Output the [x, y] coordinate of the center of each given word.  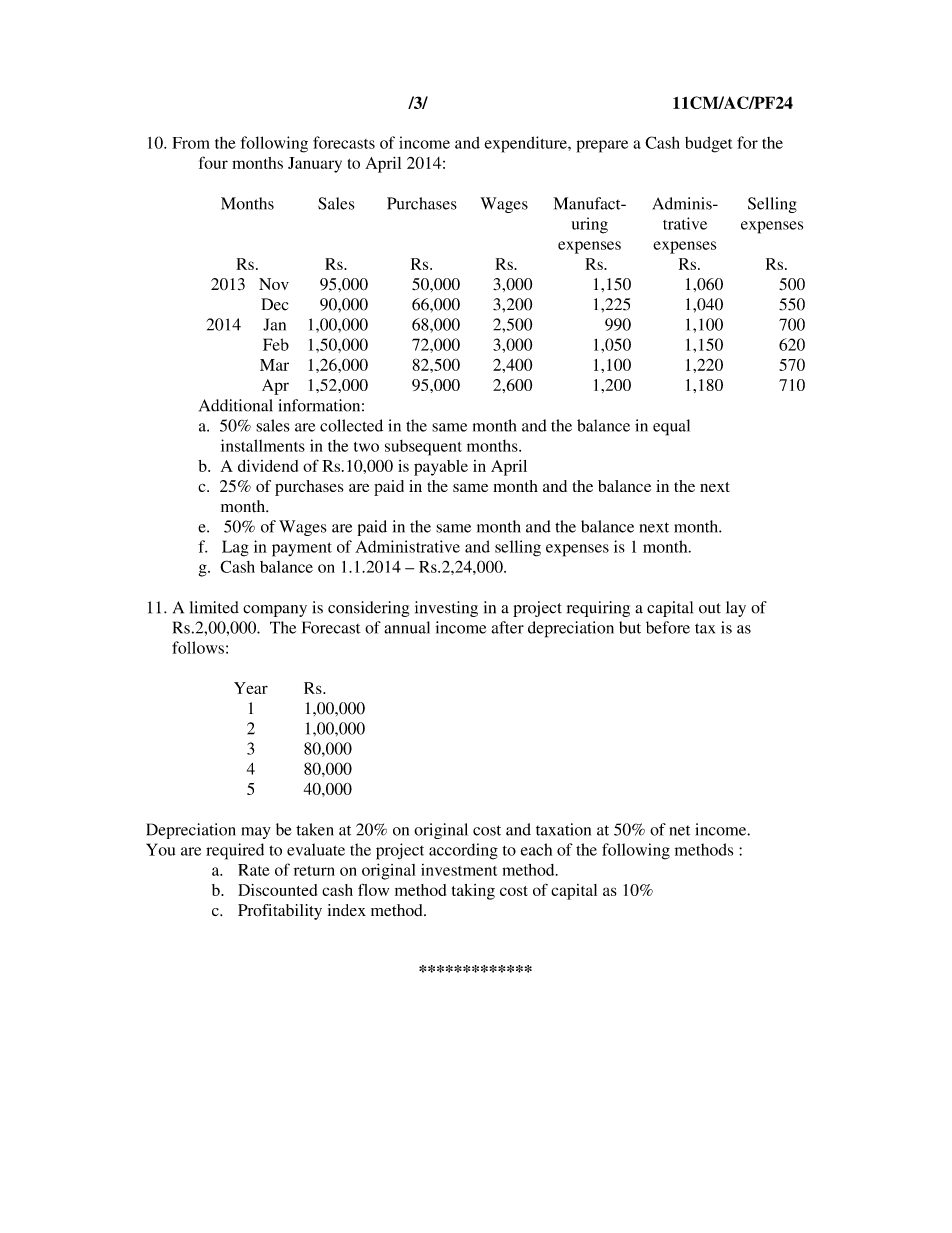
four [213, 162]
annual [407, 627]
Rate [254, 870]
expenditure [526, 144]
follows [198, 647]
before [668, 627]
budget [709, 144]
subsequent [423, 448]
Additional [236, 405]
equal [671, 427]
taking [473, 892]
